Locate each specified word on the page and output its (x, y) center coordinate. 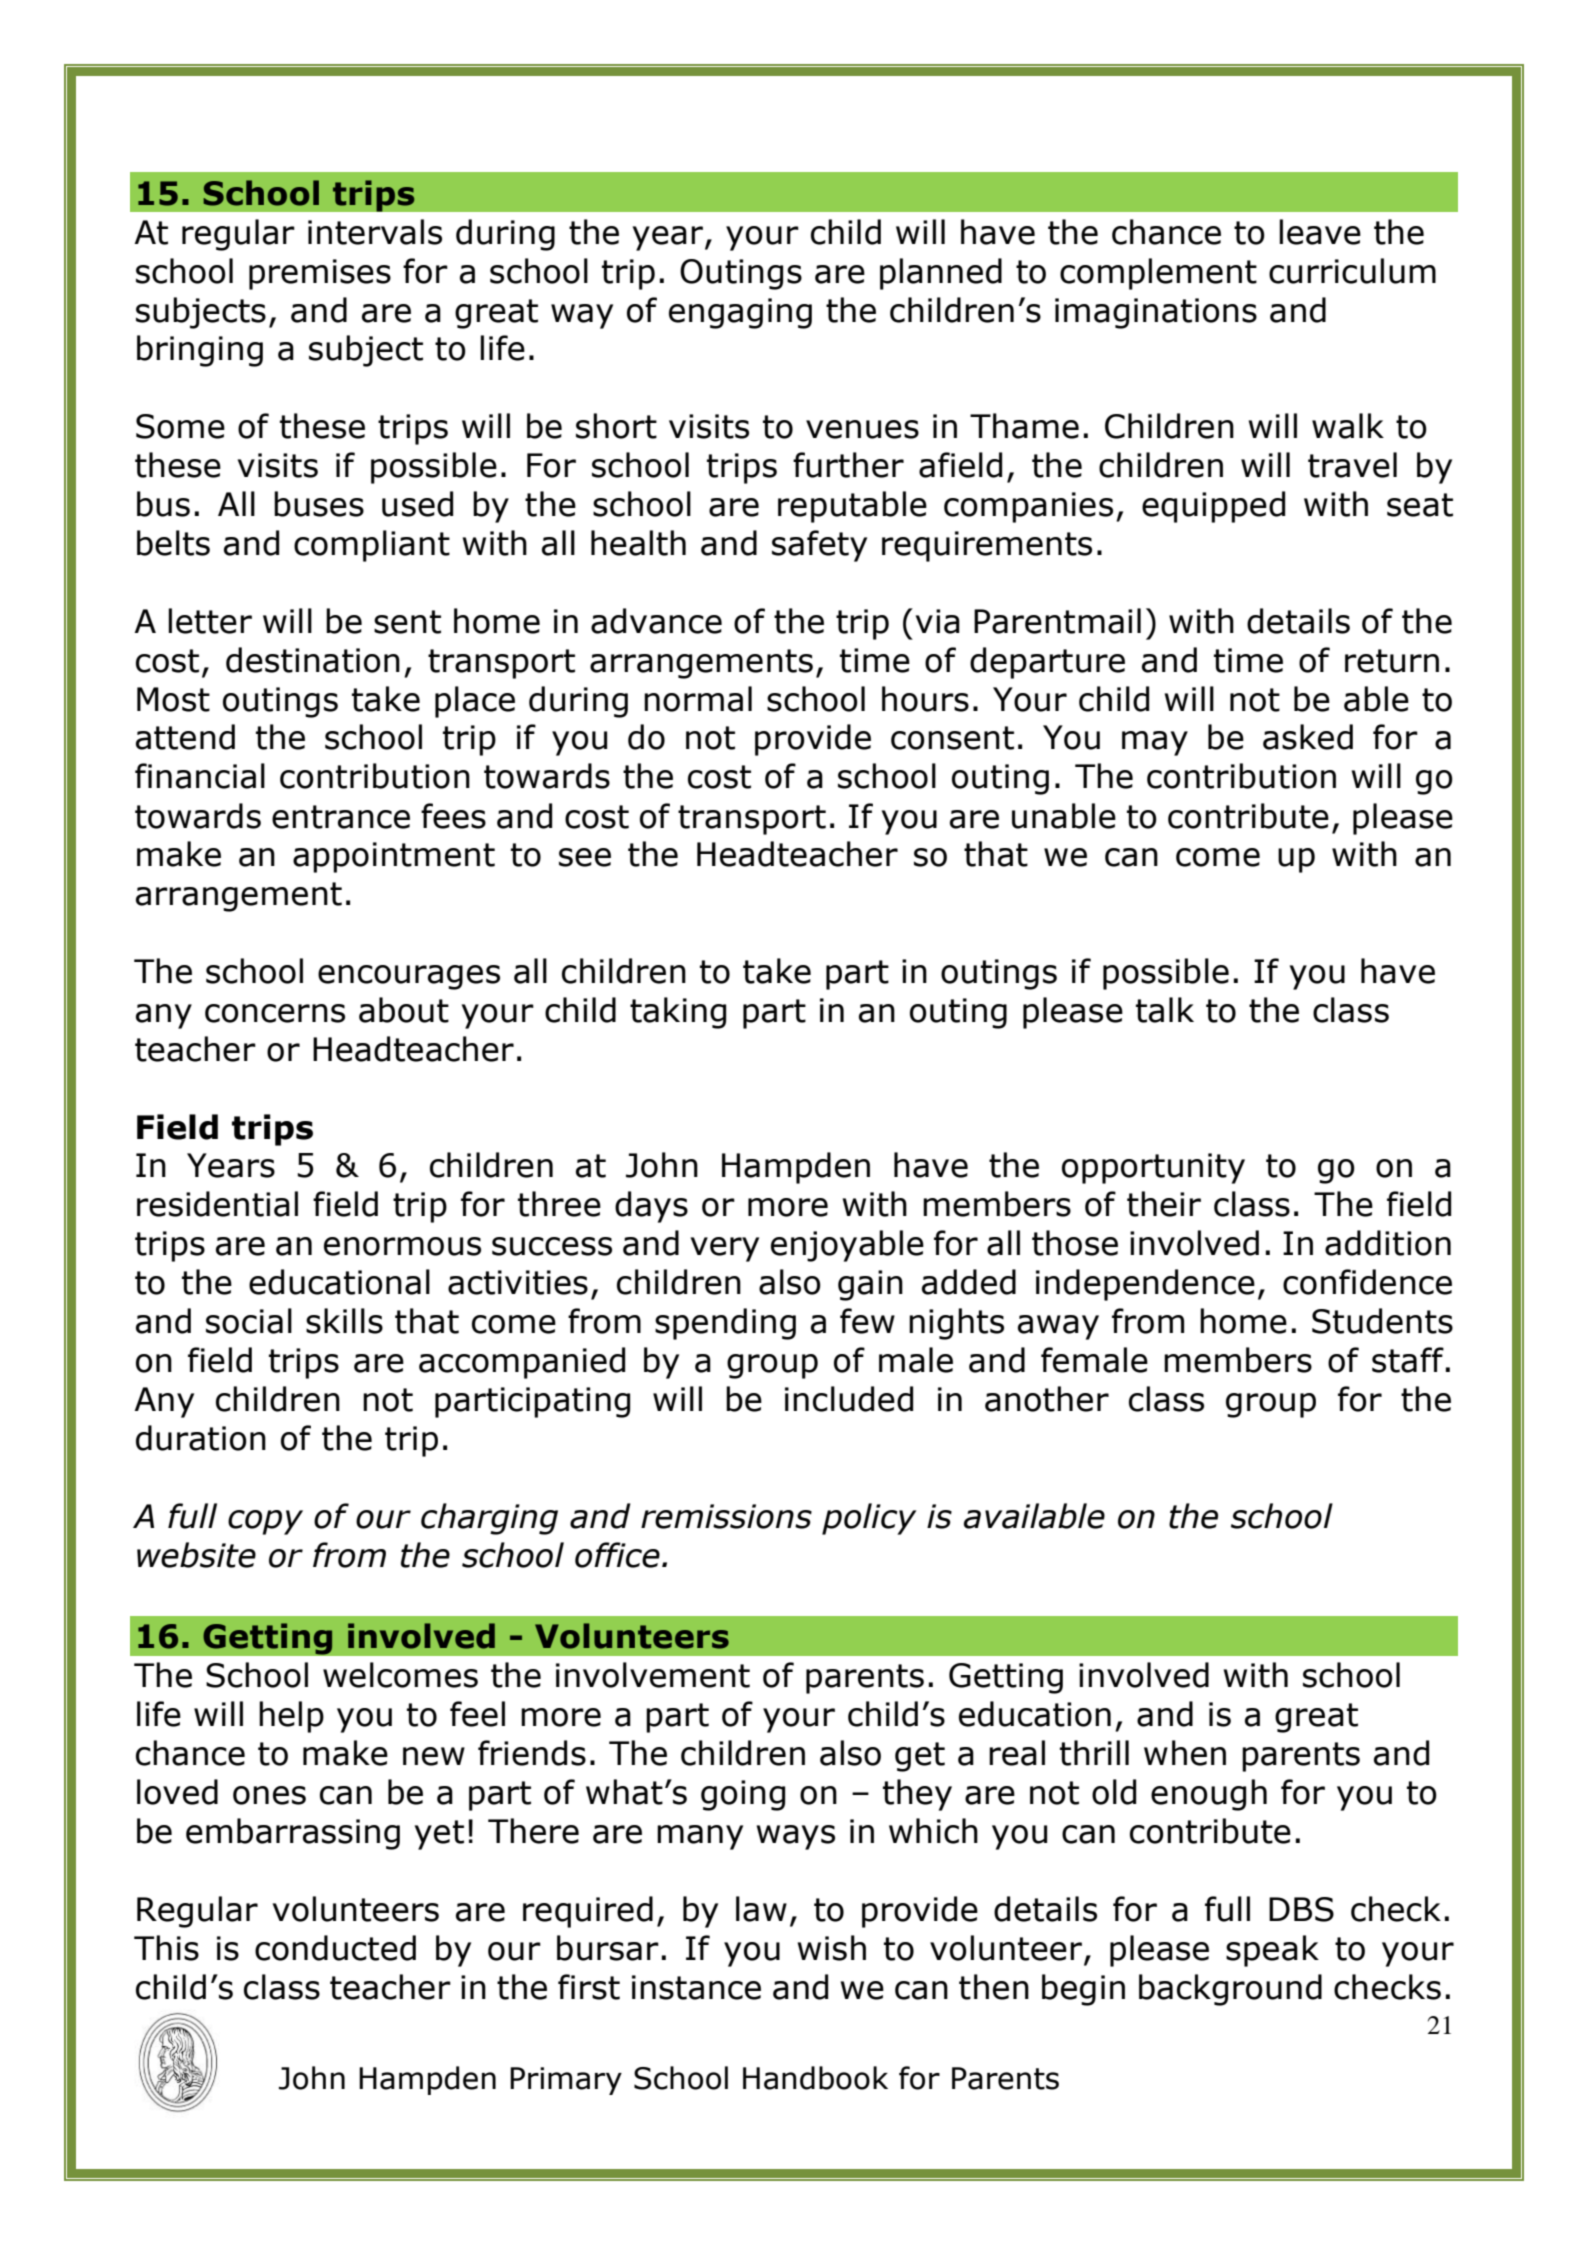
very (725, 1249)
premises (320, 274)
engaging (740, 313)
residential (217, 1204)
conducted (335, 1948)
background (1230, 1990)
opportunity (1153, 1168)
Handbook (815, 2078)
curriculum (1352, 271)
